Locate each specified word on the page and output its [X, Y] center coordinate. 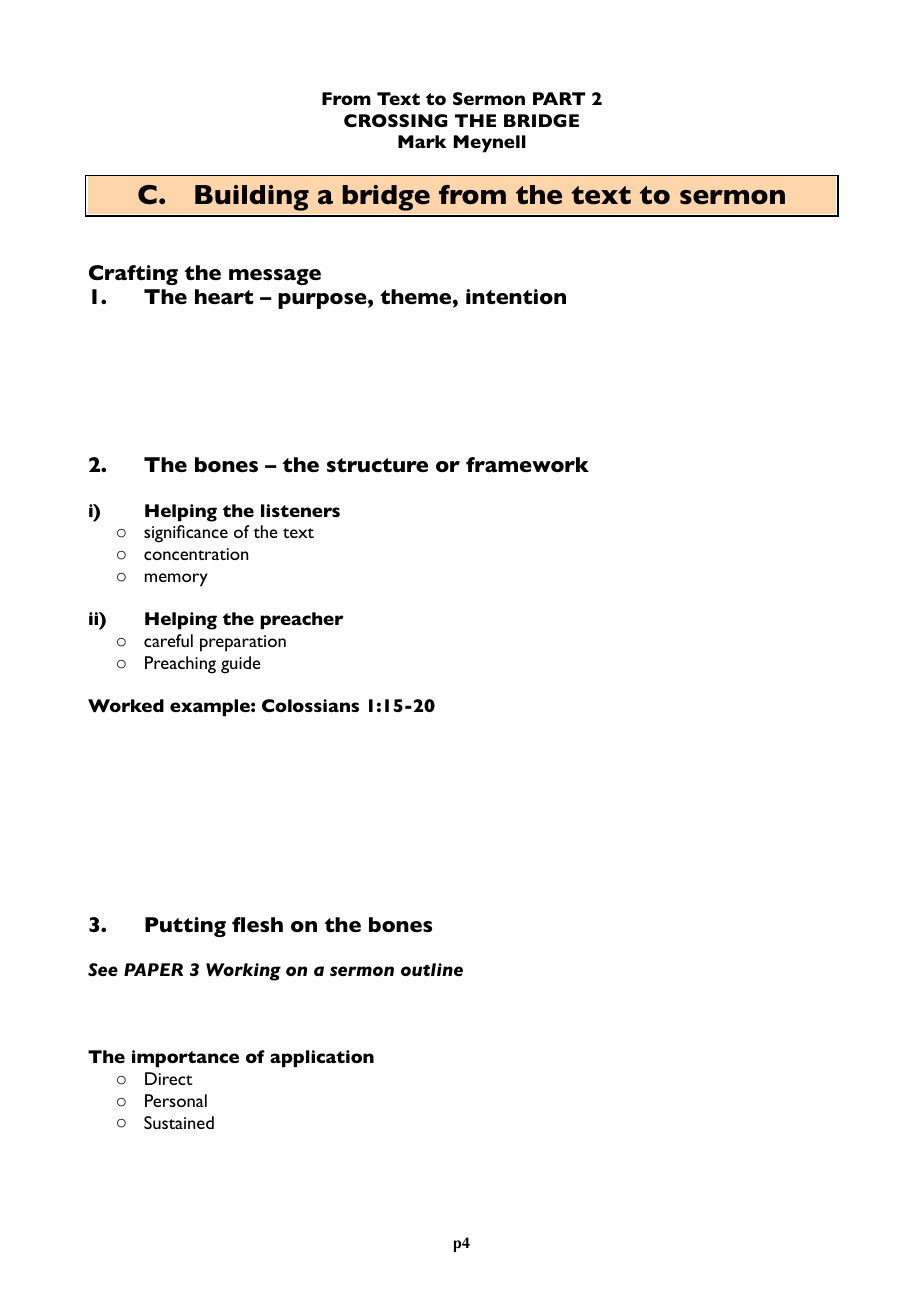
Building [252, 198]
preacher [302, 621]
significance [186, 534]
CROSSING [396, 120]
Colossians [310, 705]
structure [377, 465]
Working [243, 972]
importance [185, 1059]
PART [559, 98]
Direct [168, 1078]
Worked [126, 705]
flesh [257, 924]
